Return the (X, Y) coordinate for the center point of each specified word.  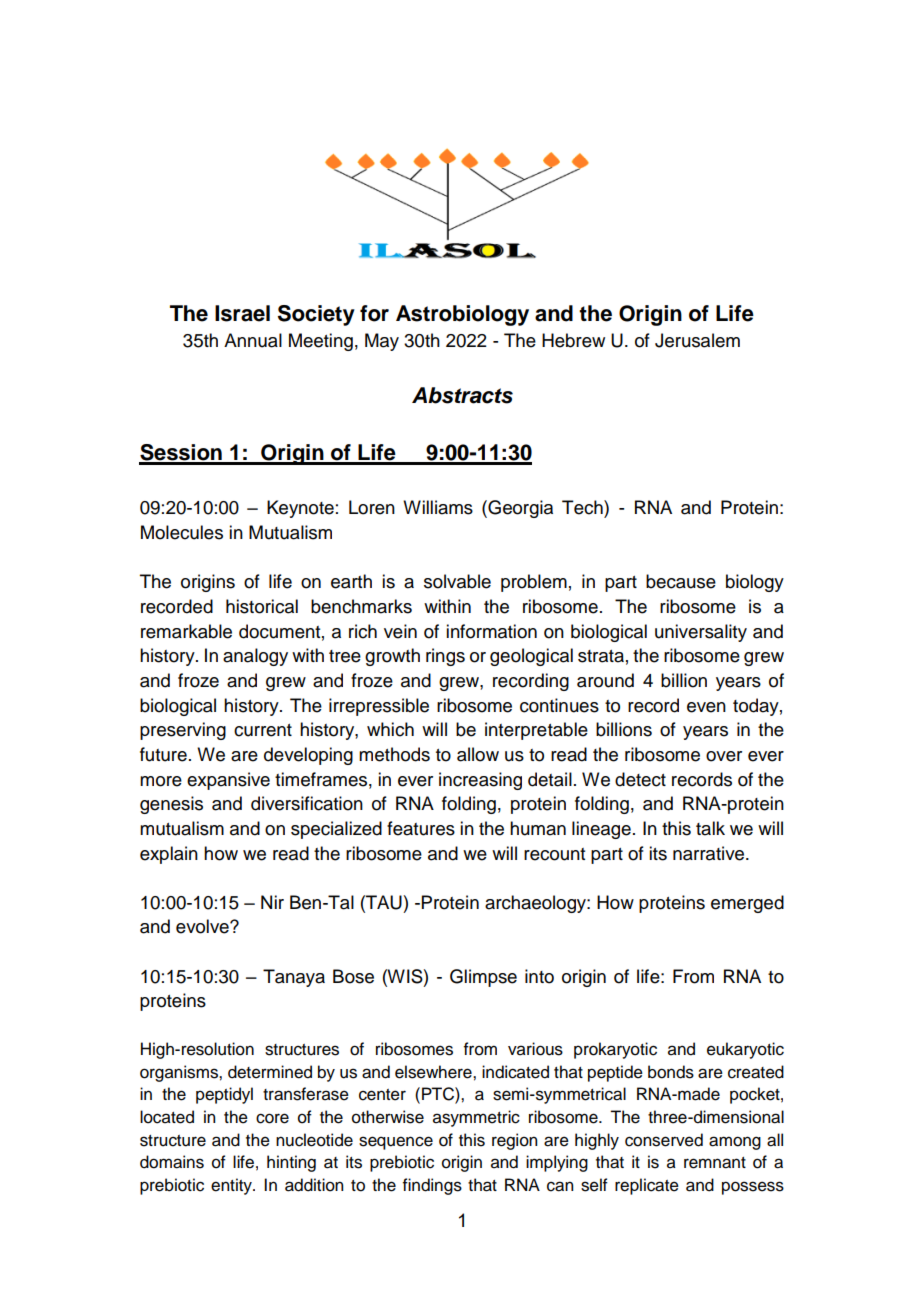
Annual (253, 340)
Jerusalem (697, 340)
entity (232, 1186)
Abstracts (462, 395)
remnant (715, 1163)
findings (432, 1186)
